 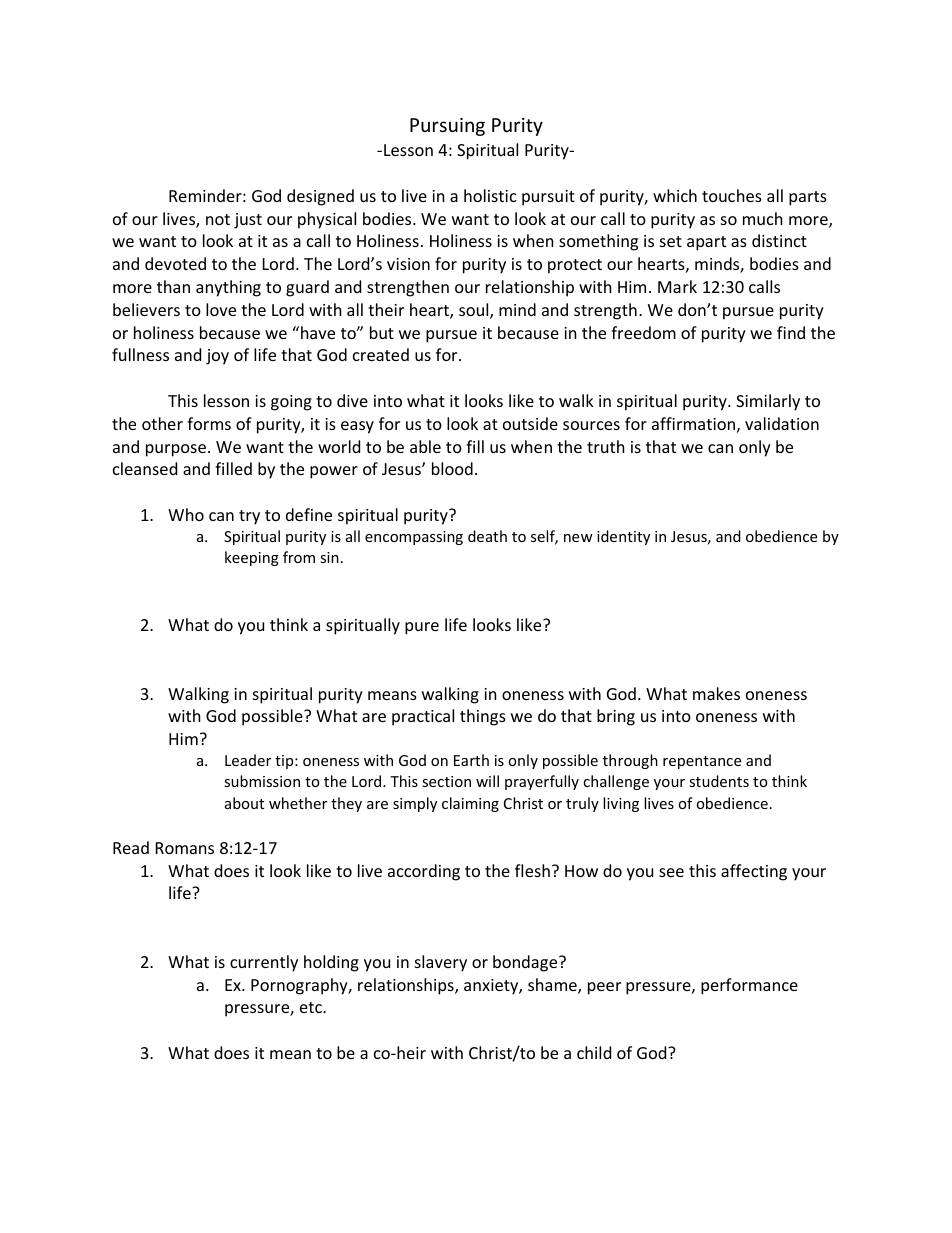 What do you see at coordinates (312, 1007) in the screenshot?
I see `etc` at bounding box center [312, 1007].
